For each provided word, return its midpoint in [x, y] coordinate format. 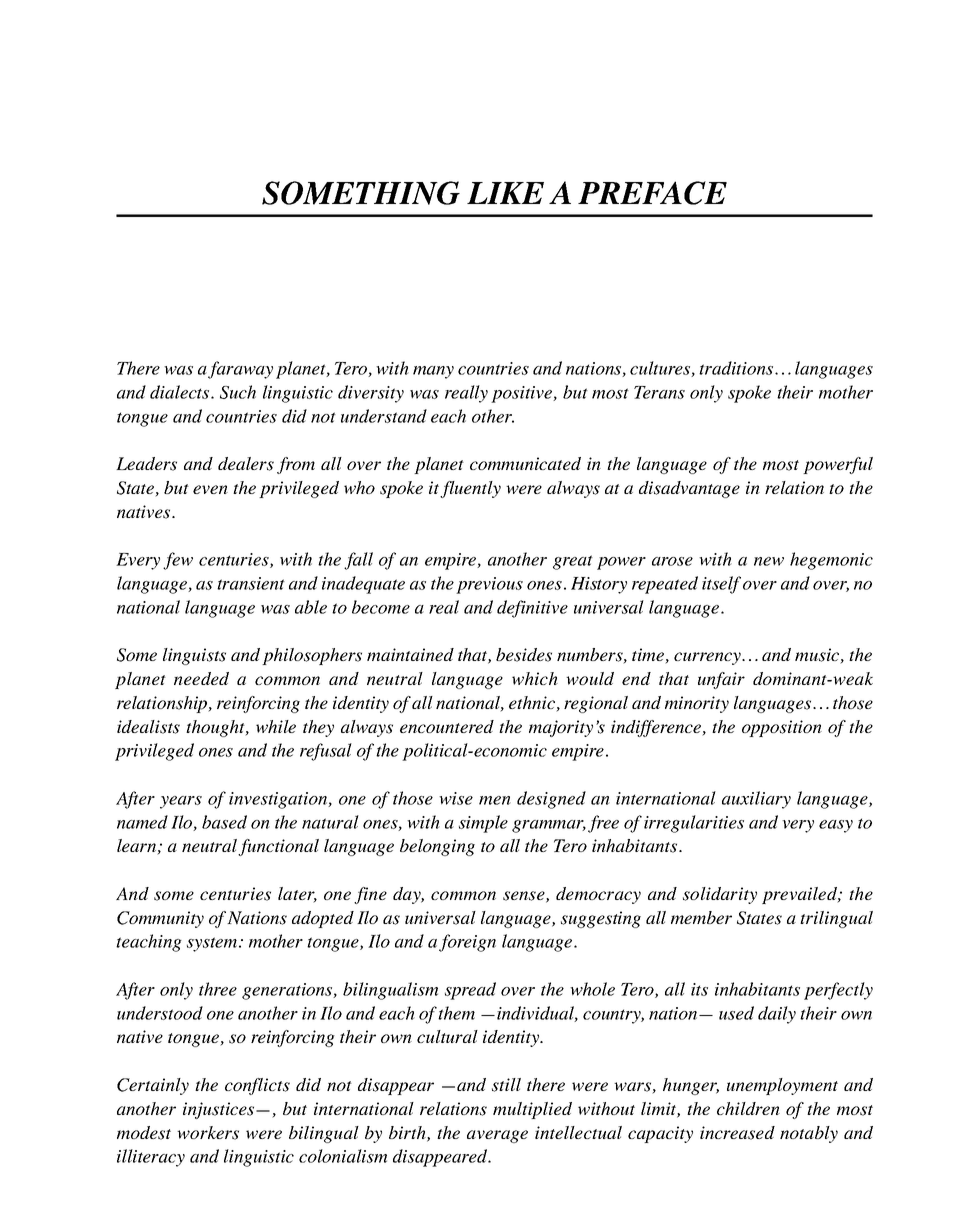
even [210, 489]
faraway [240, 370]
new [769, 561]
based [224, 822]
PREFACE [652, 193]
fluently [470, 489]
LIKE [505, 193]
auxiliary [756, 800]
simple [483, 824]
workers [208, 1133]
